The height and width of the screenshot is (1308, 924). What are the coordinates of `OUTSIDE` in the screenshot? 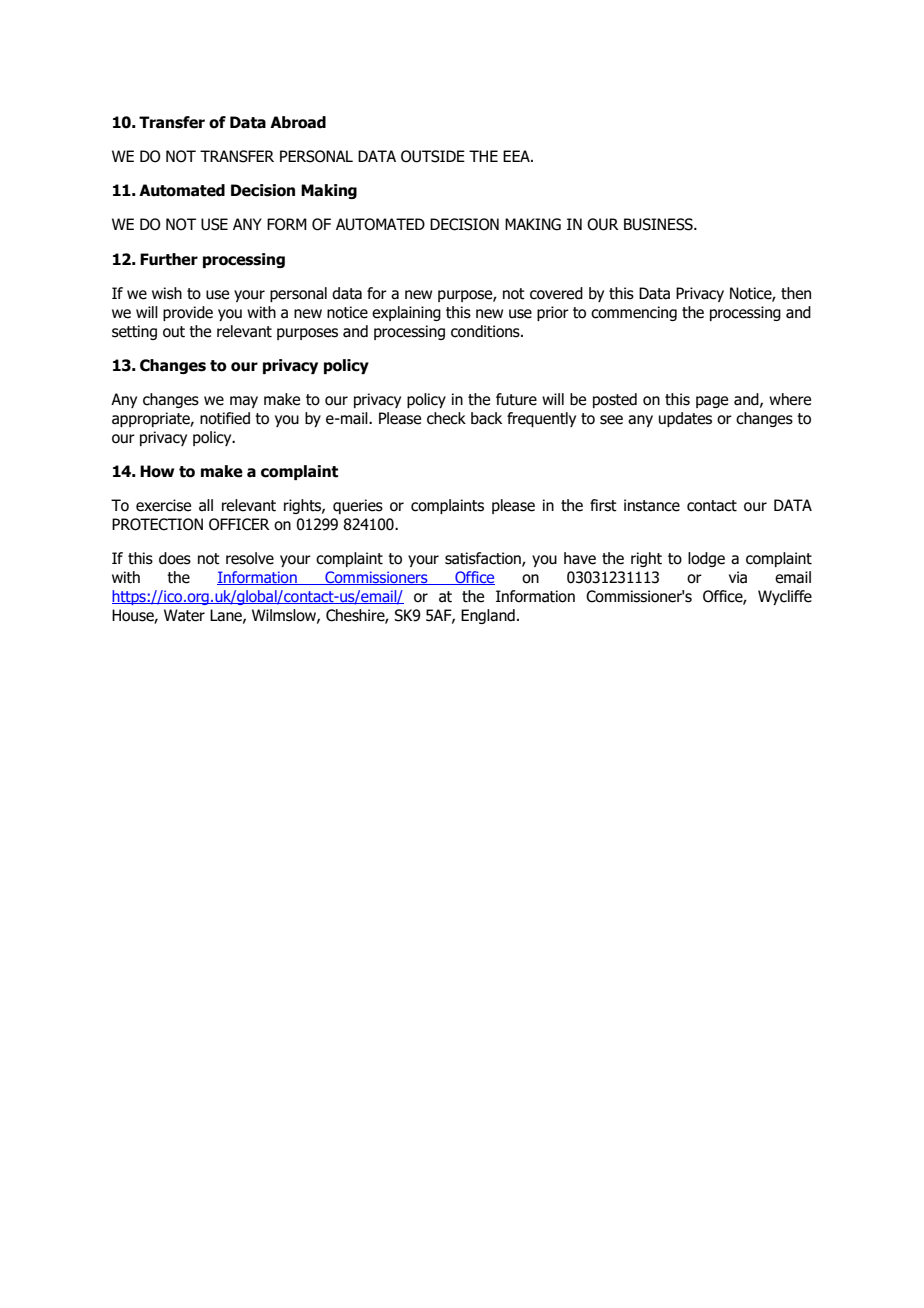 It's located at (433, 156).
